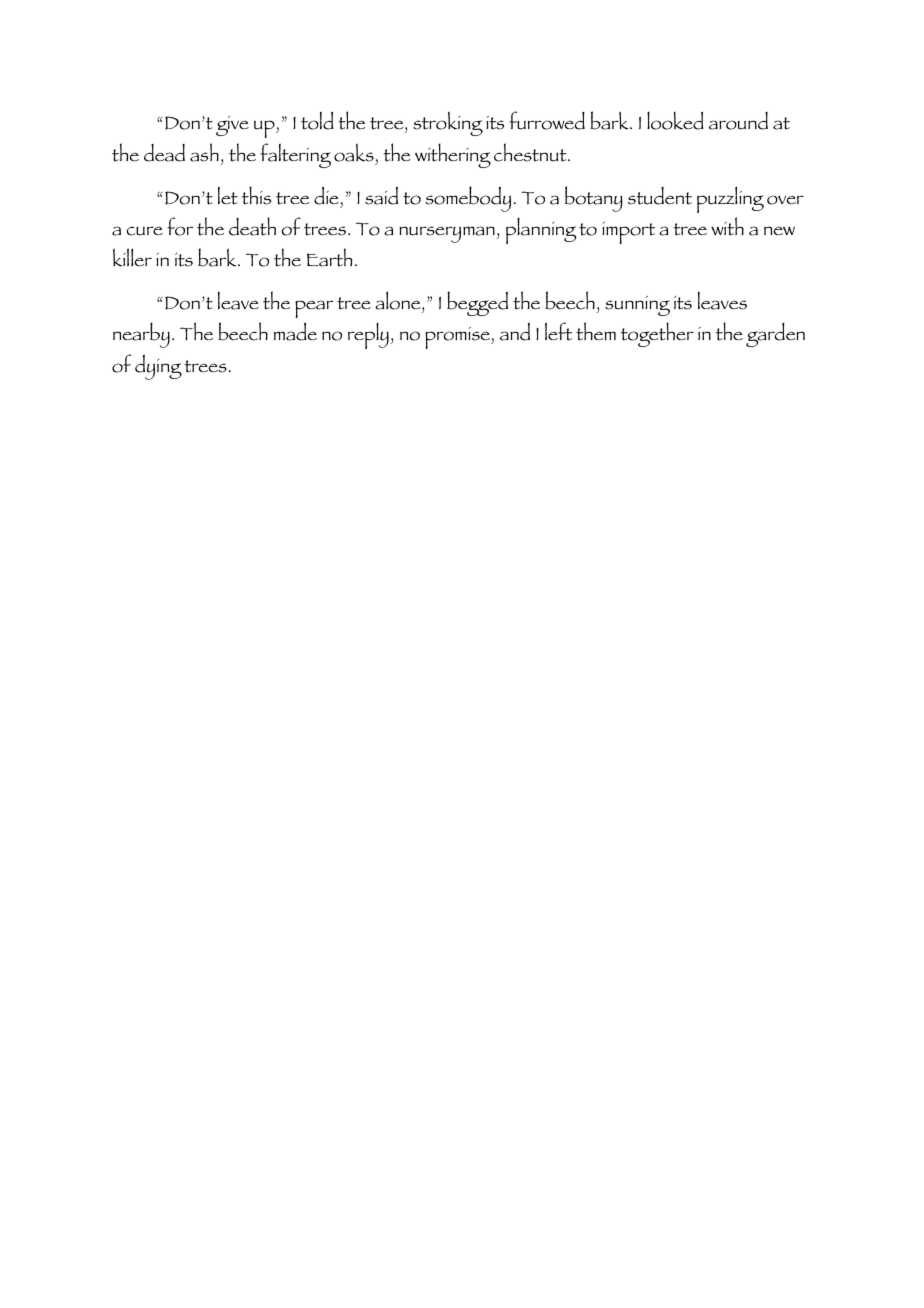 This screenshot has height=1308, width=924. I want to click on dying, so click(158, 367).
